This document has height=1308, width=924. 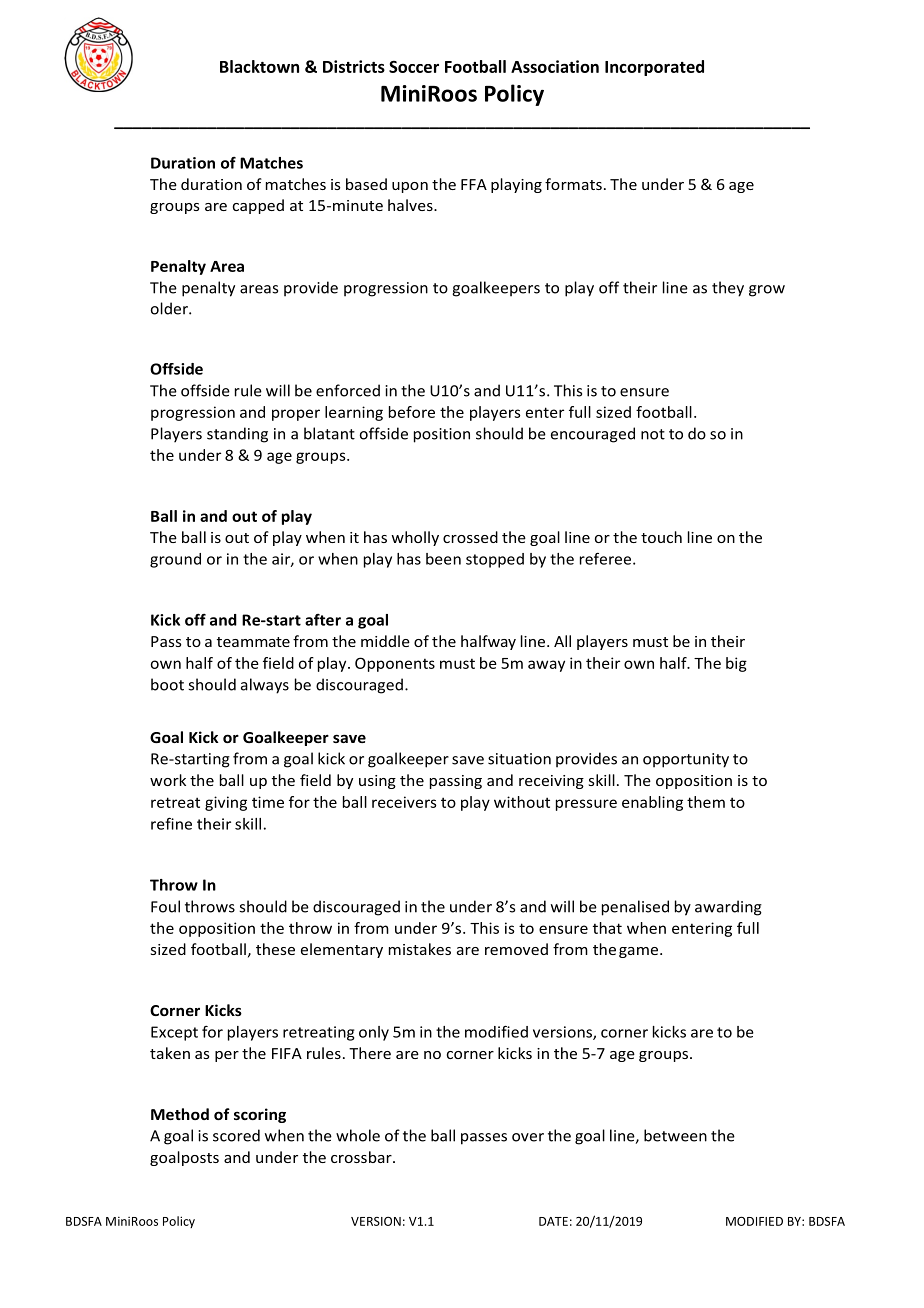 I want to click on Opponents, so click(x=395, y=664).
